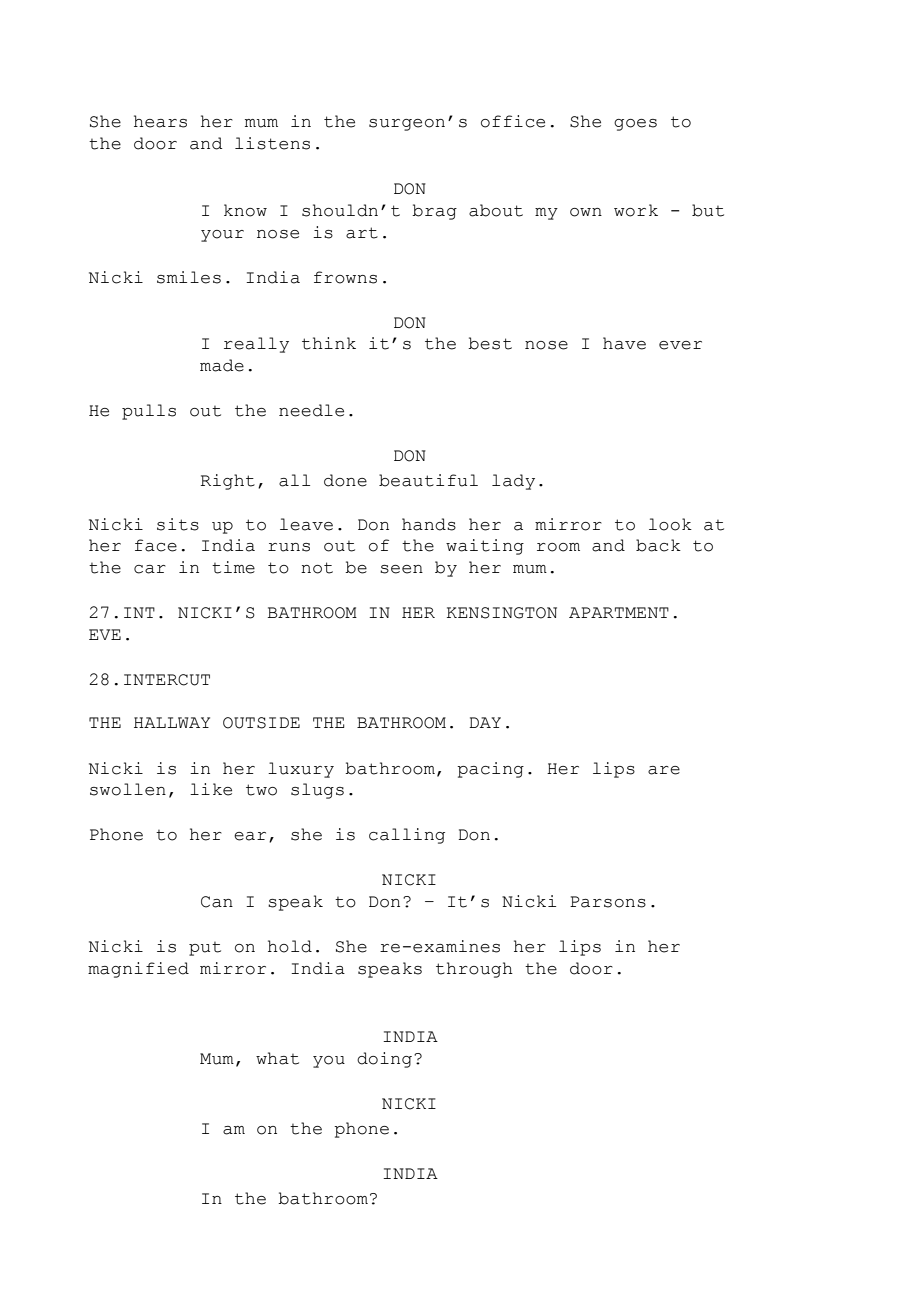 The height and width of the page is (1308, 924). I want to click on brag, so click(434, 212).
